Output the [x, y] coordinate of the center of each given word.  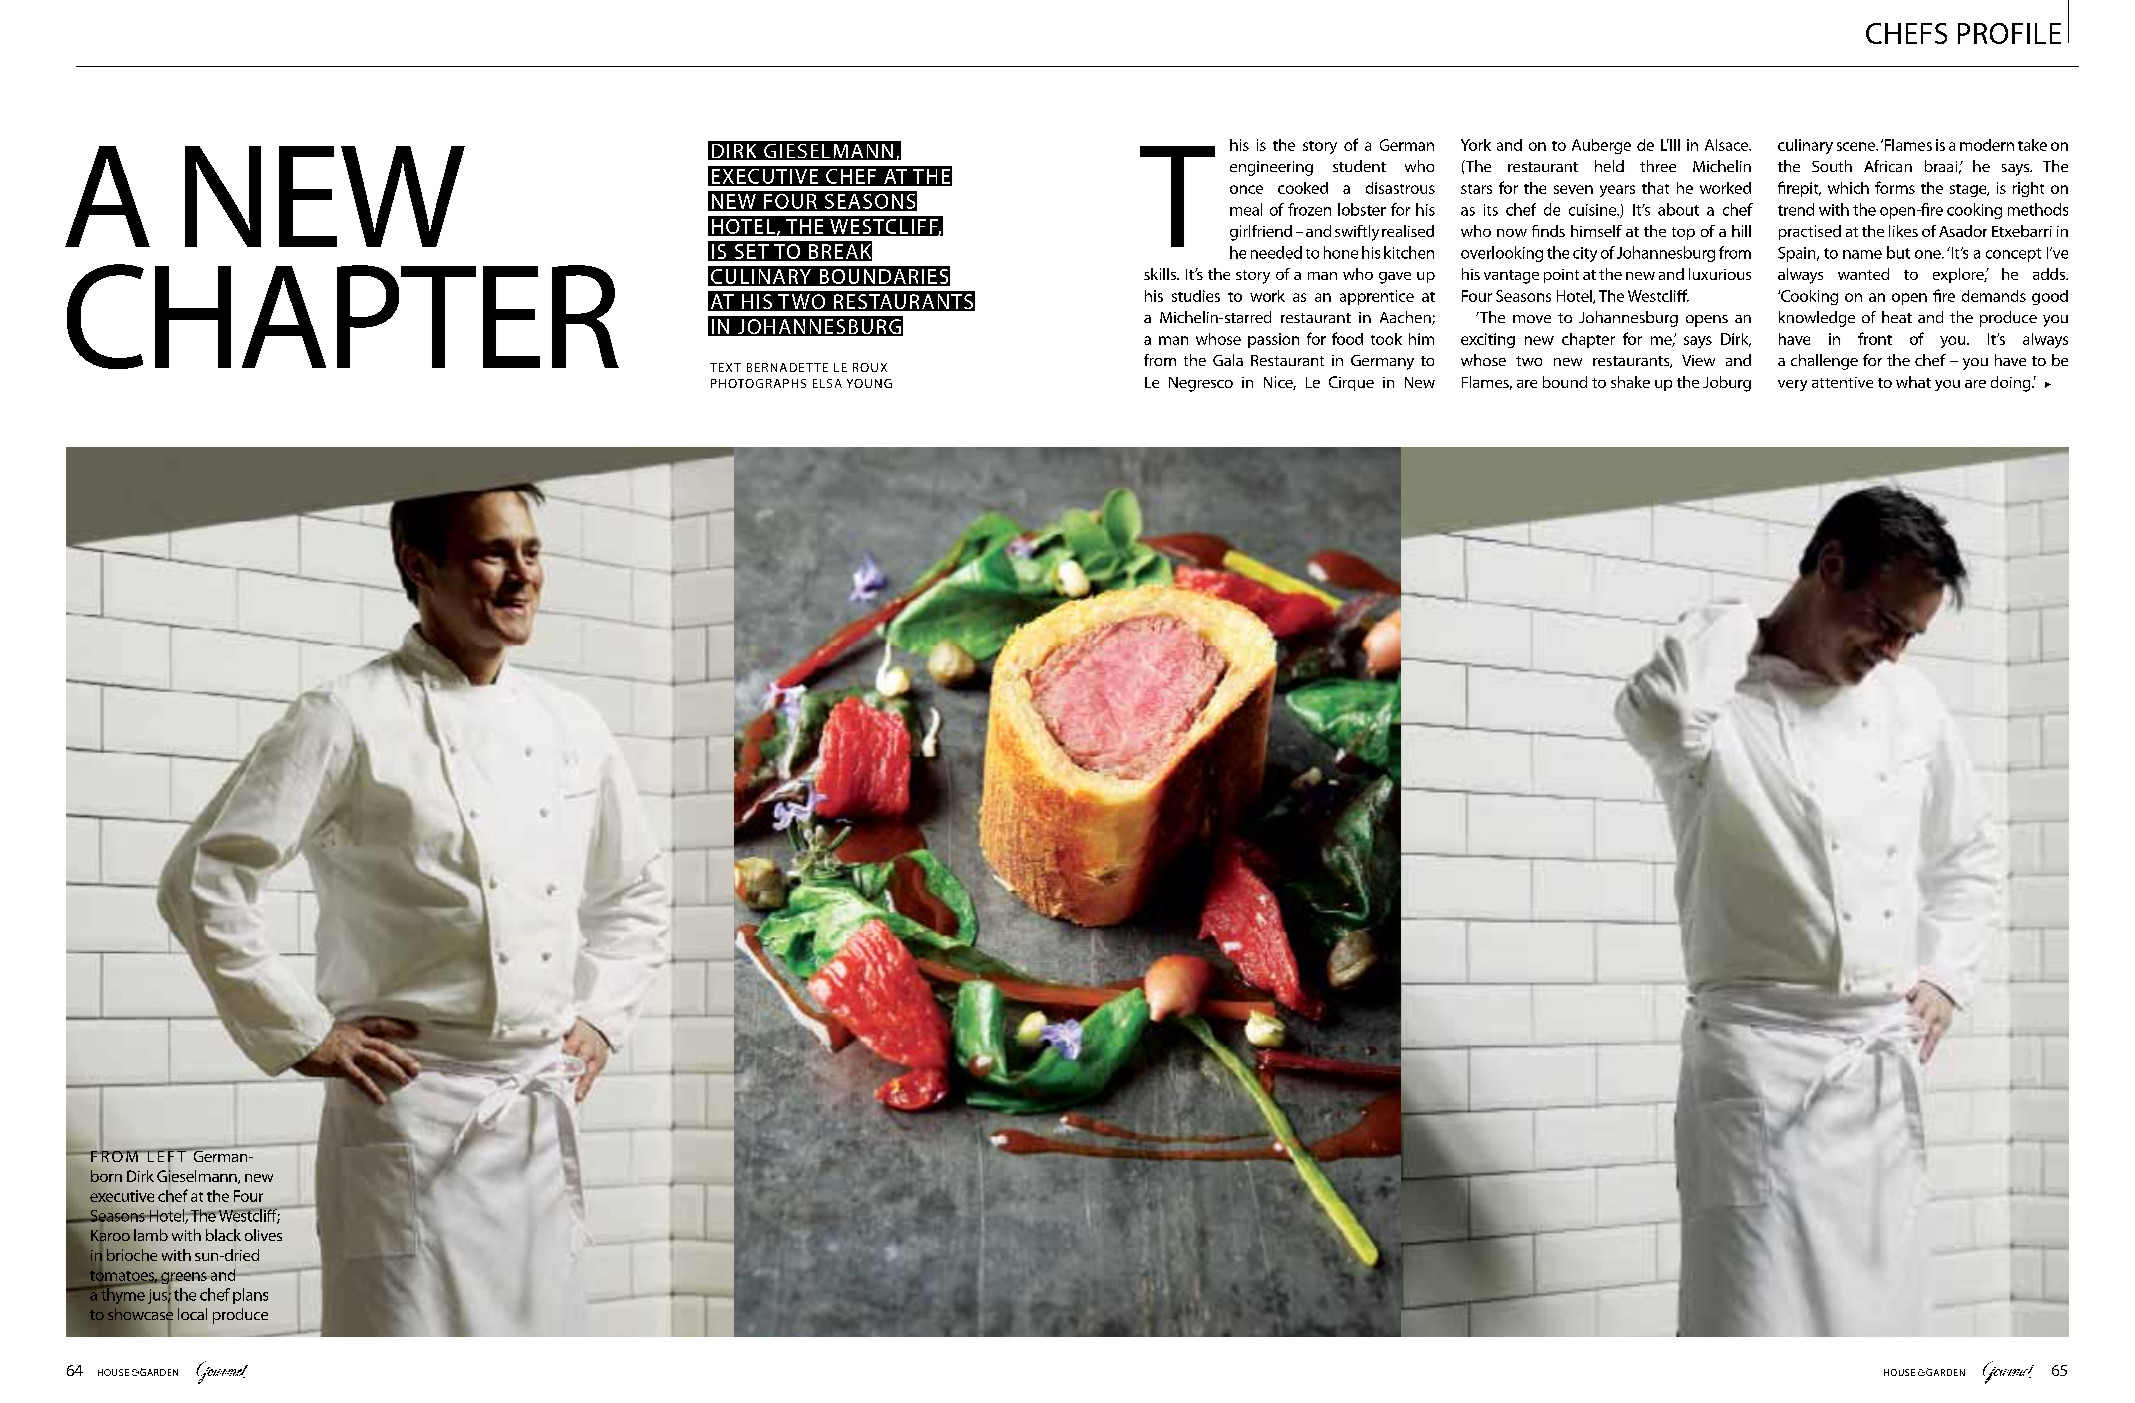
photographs [758, 383]
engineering [1271, 168]
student [1359, 166]
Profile [2009, 33]
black [223, 1235]
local [192, 1314]
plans [250, 1296]
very [1792, 385]
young [869, 383]
